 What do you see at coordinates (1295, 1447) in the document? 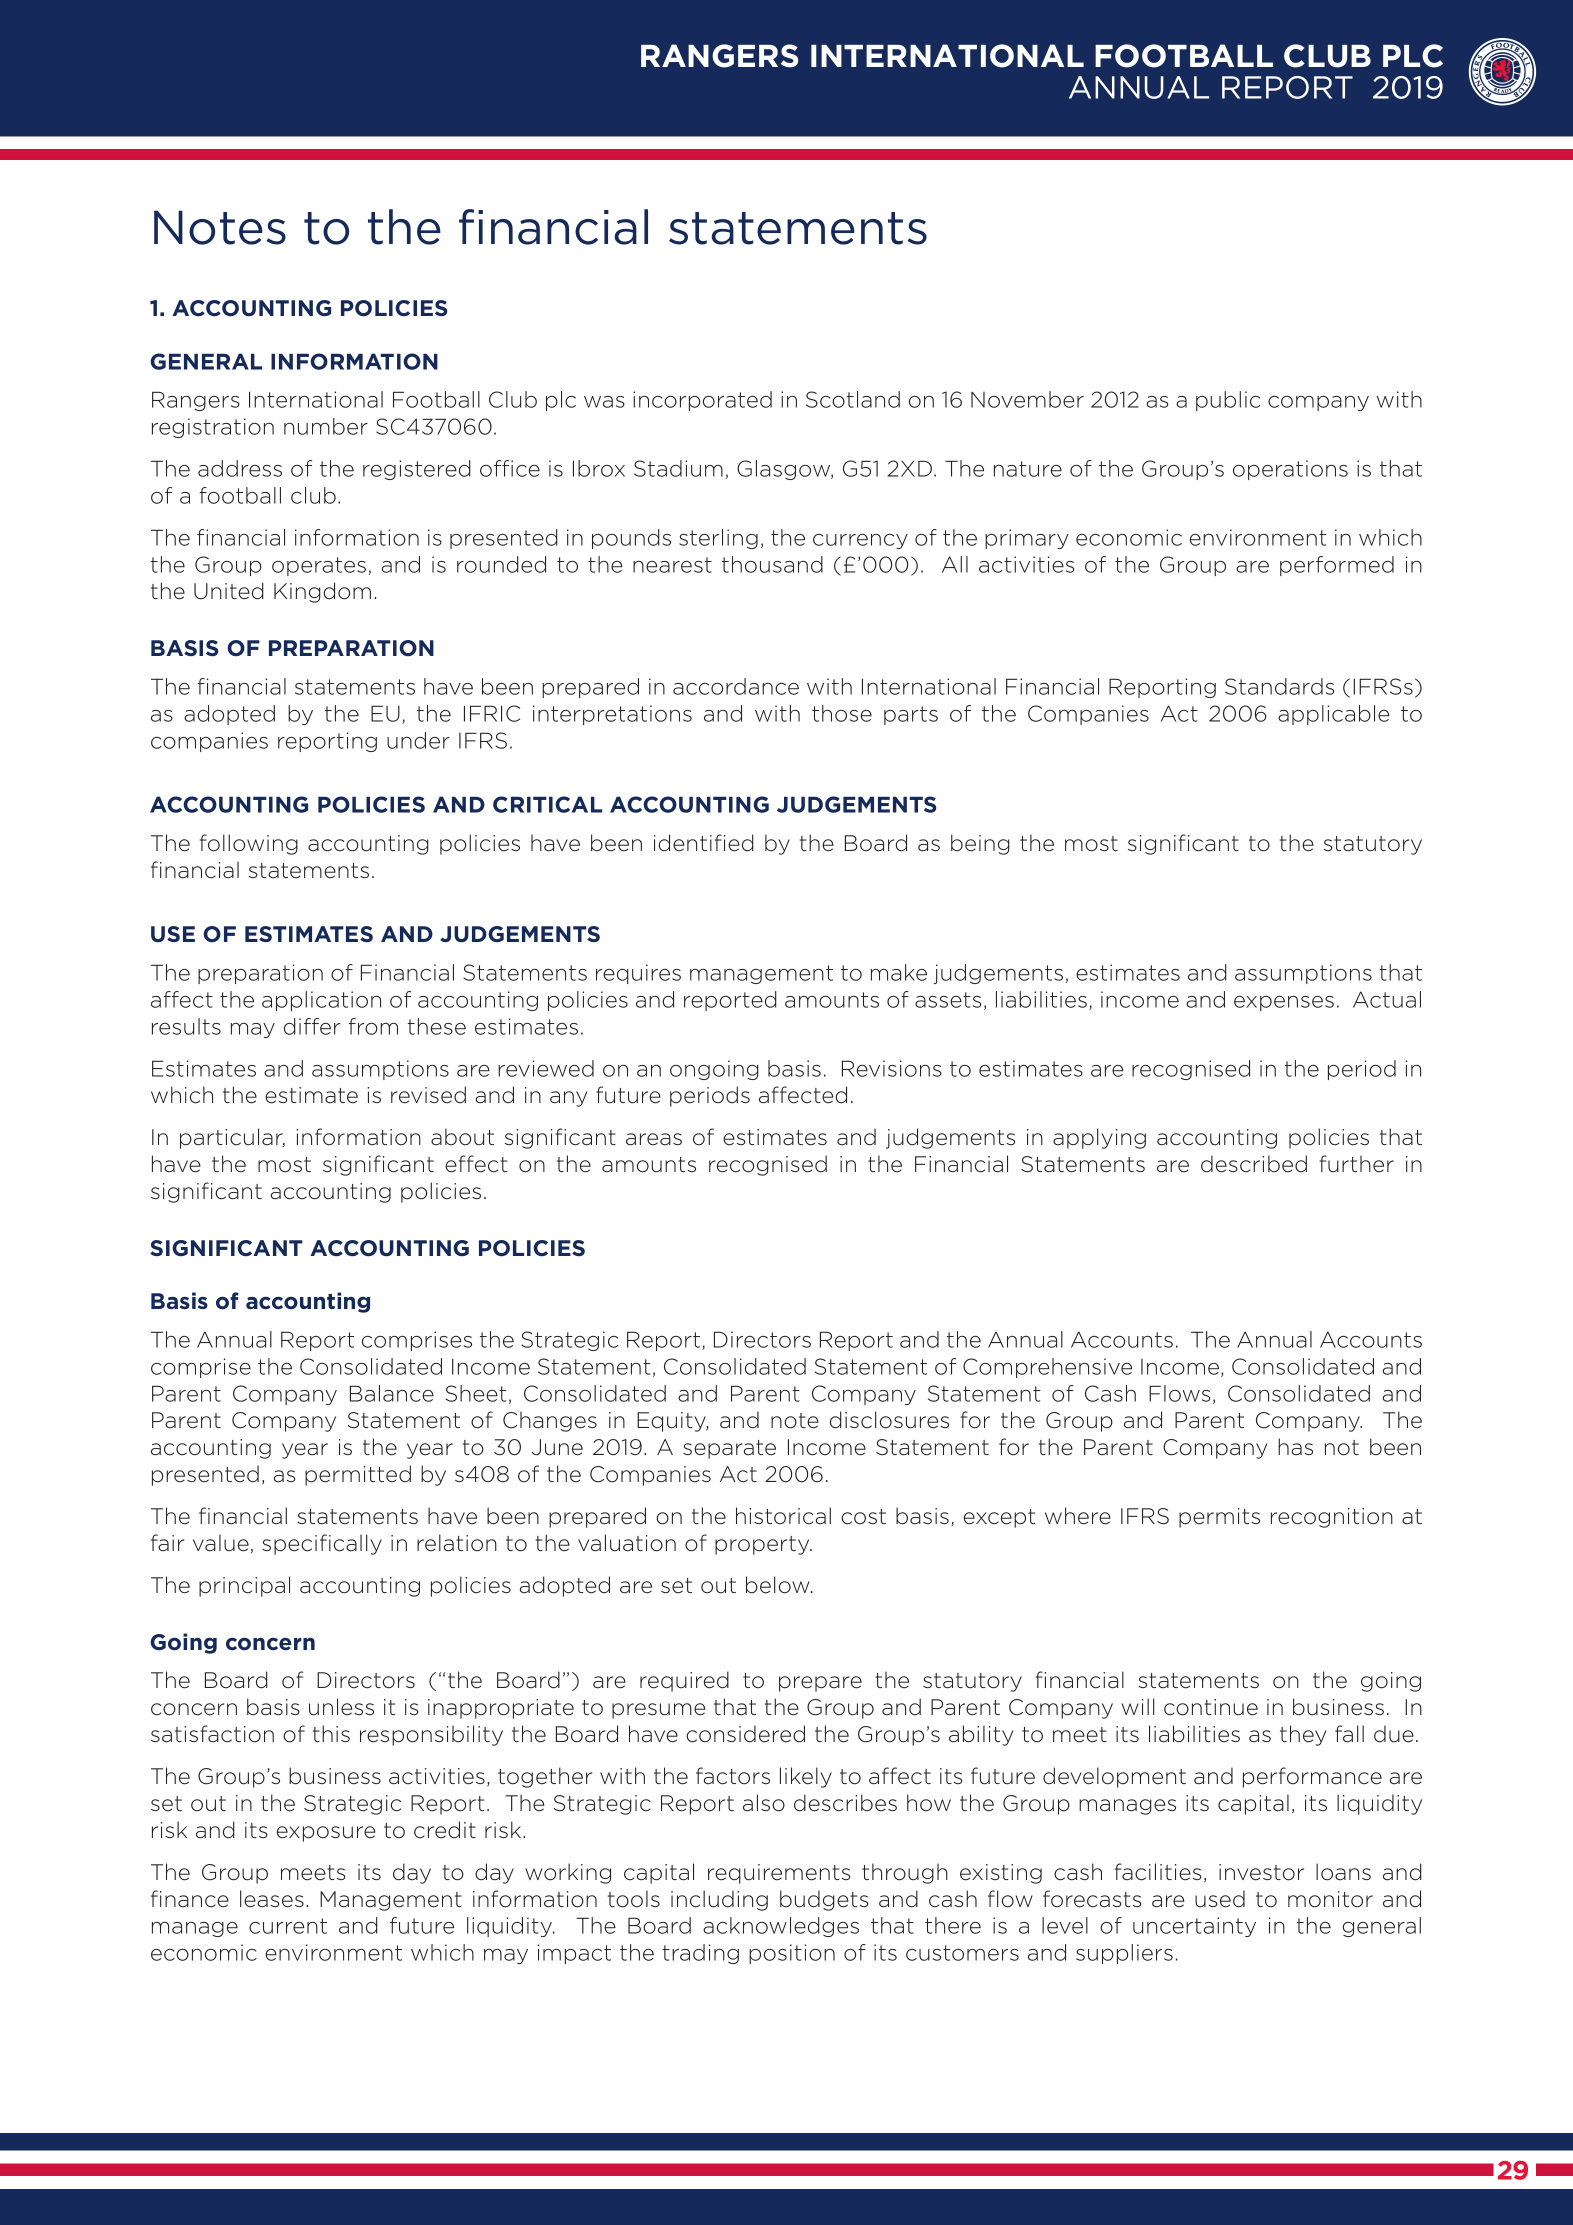
I see `has` at bounding box center [1295, 1447].
